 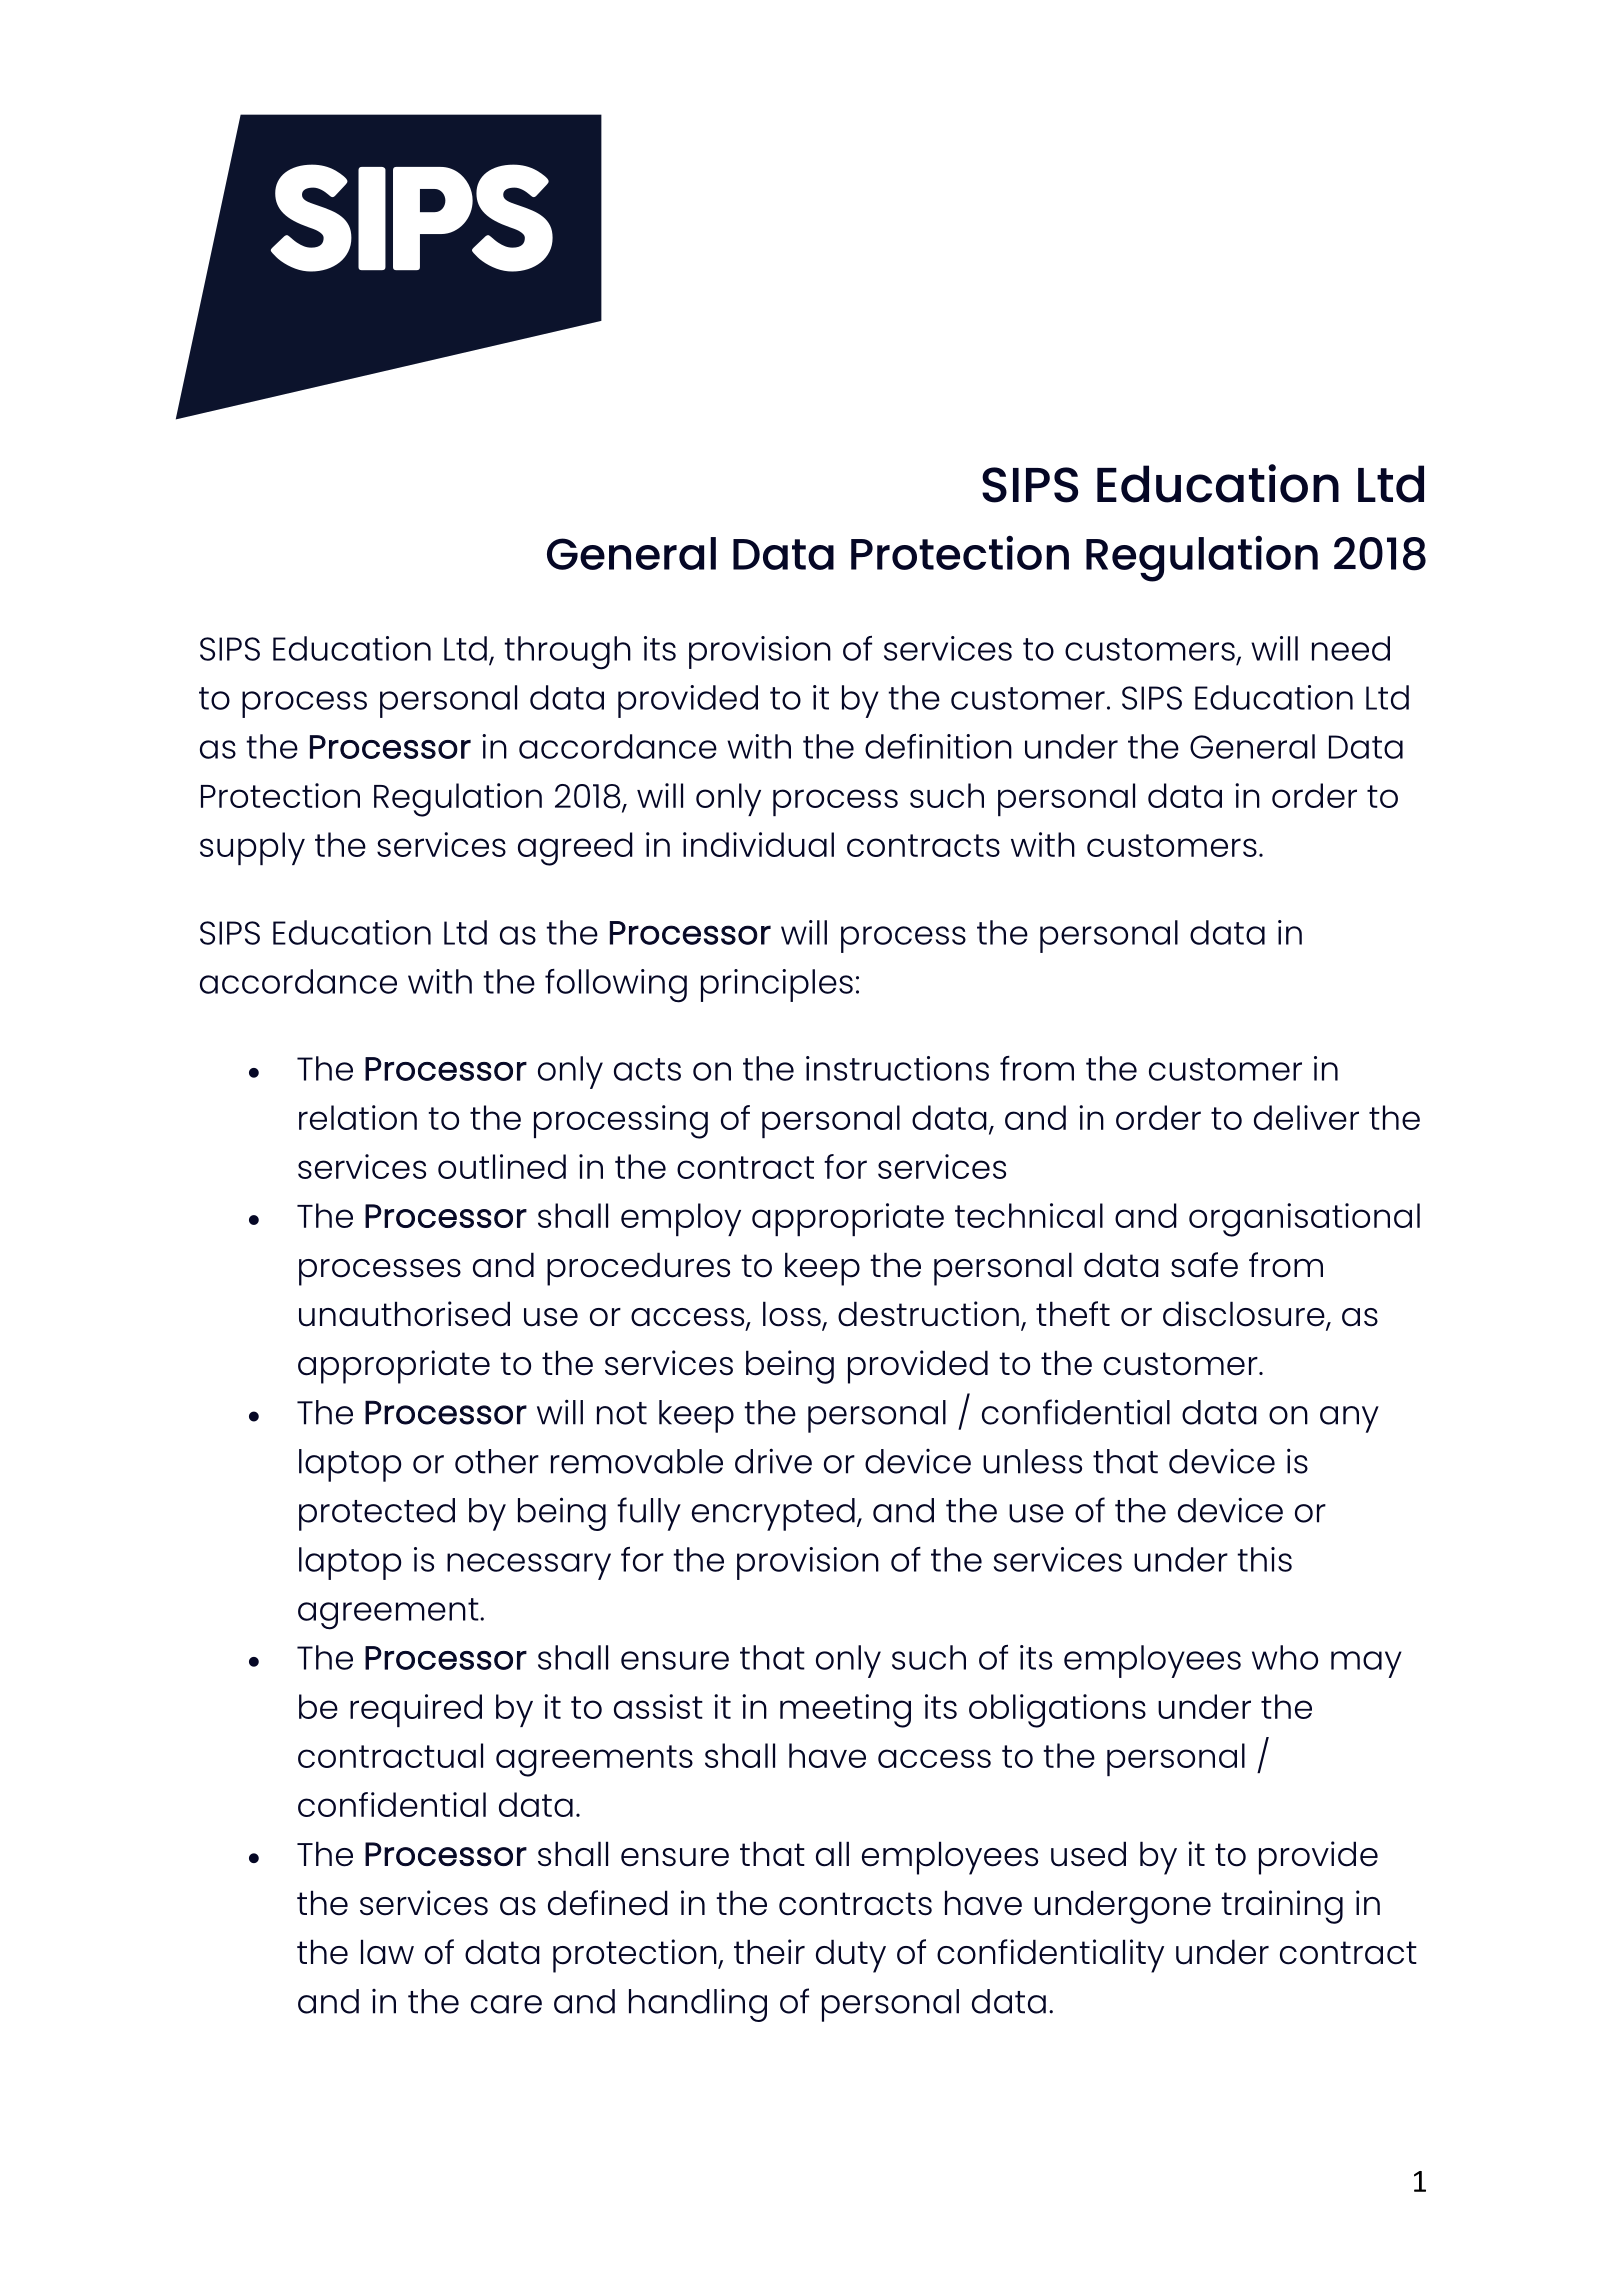 I want to click on principles, so click(x=777, y=985).
